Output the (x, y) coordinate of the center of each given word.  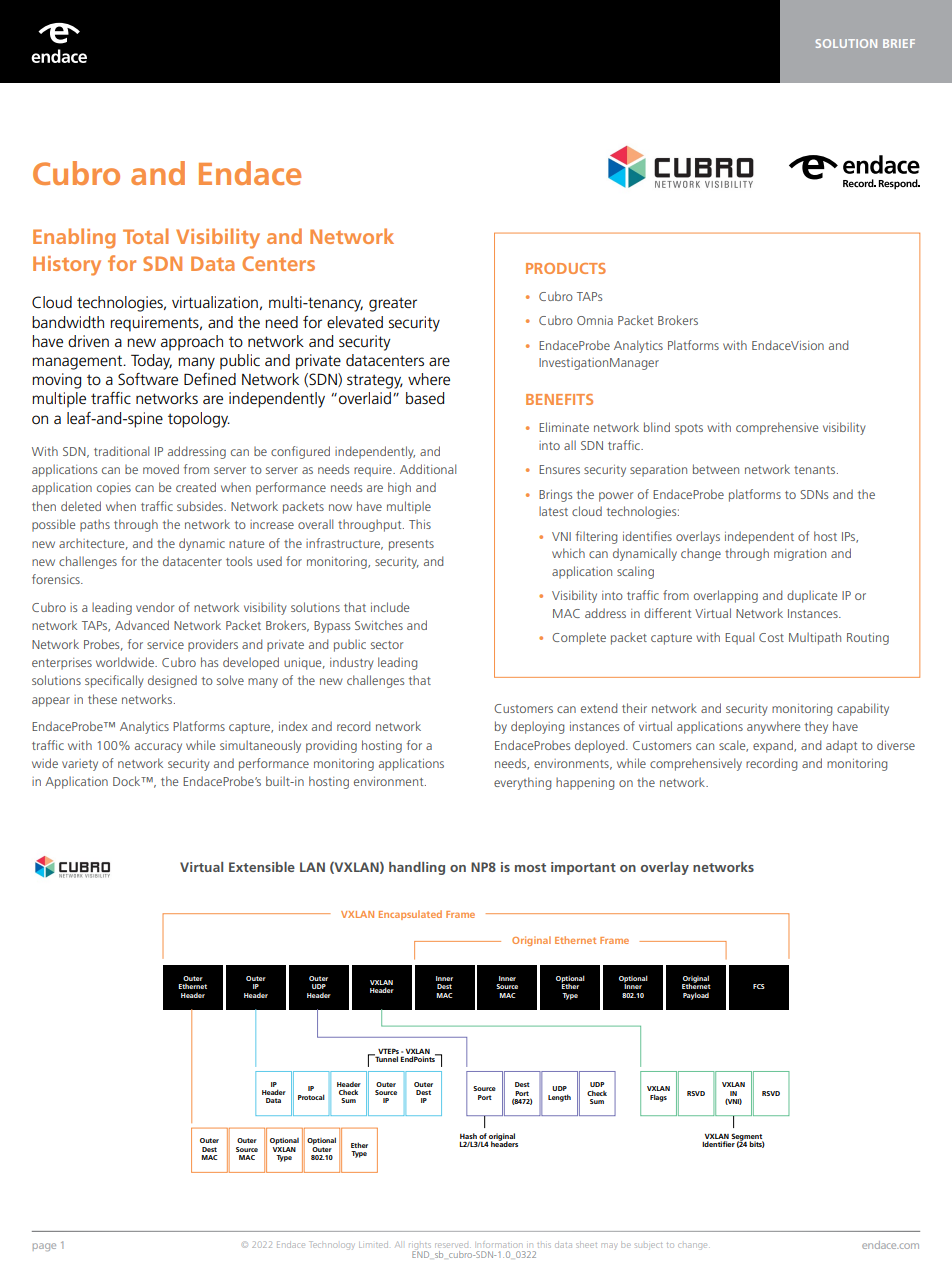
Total (145, 236)
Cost (771, 637)
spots (689, 429)
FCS (759, 986)
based (425, 398)
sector (387, 645)
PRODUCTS (566, 268)
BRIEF (899, 43)
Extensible (262, 867)
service (165, 644)
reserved (451, 1245)
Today (151, 362)
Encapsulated (410, 915)
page (44, 1247)
